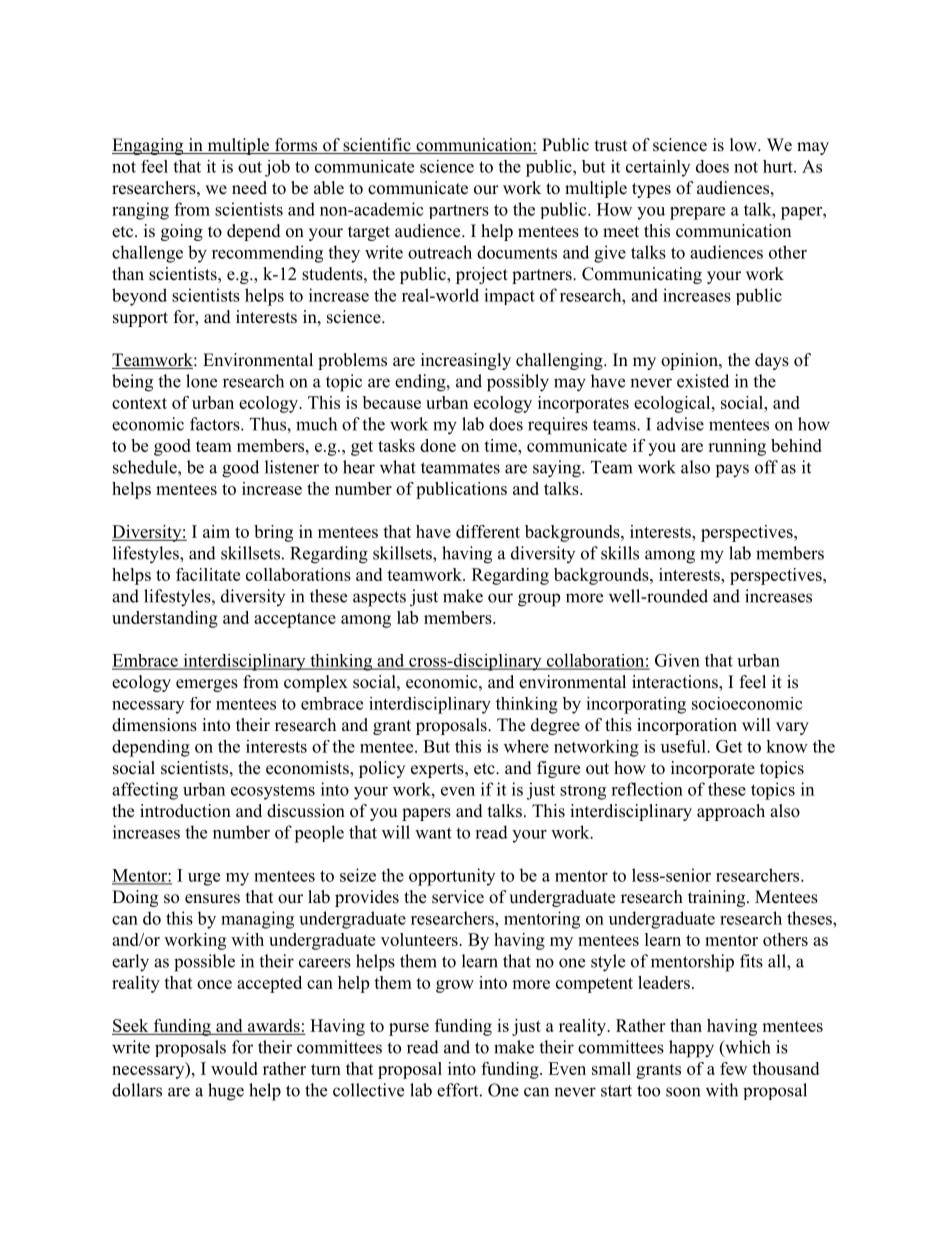  What do you see at coordinates (234, 1068) in the screenshot?
I see `would` at bounding box center [234, 1068].
